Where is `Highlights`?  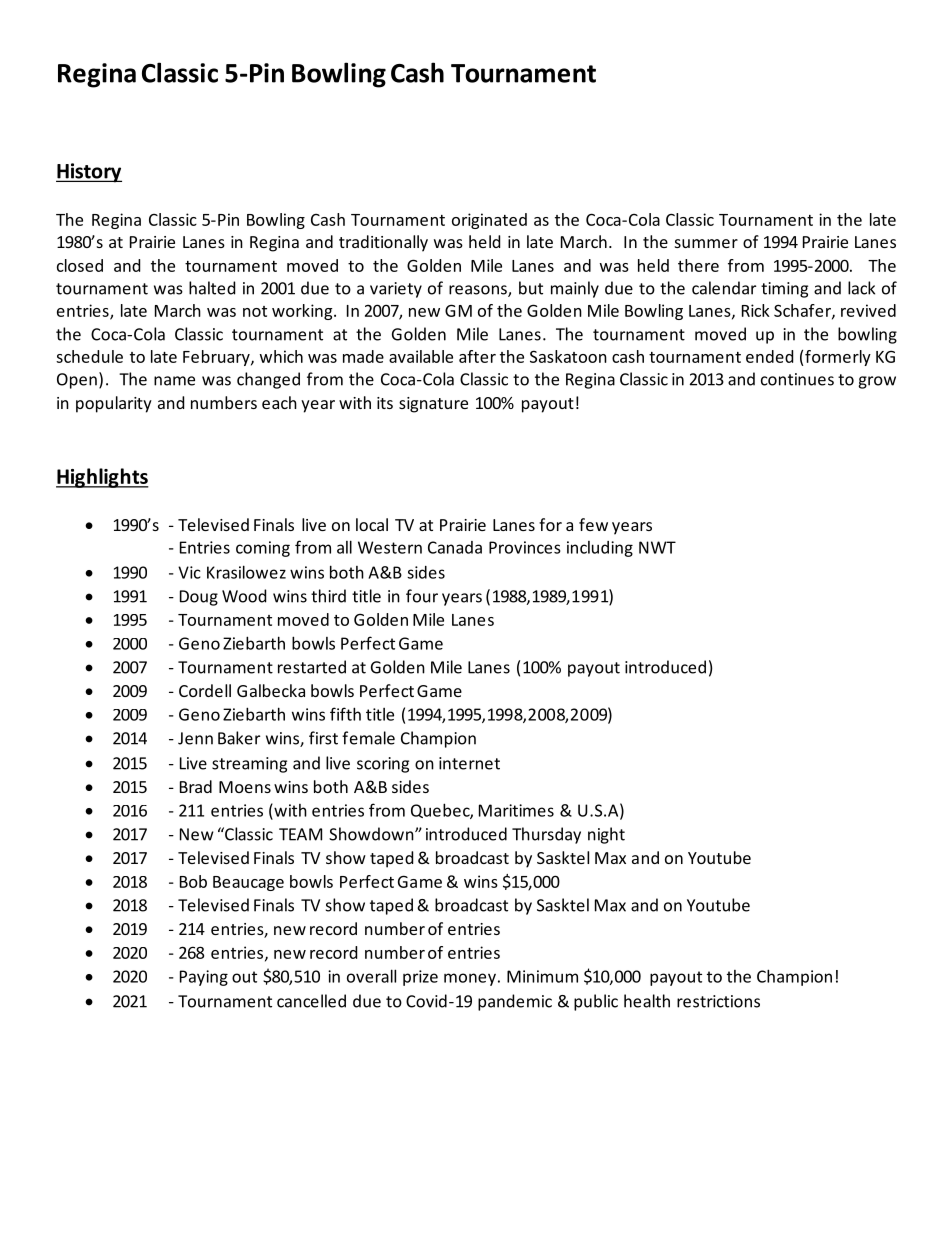
Highlights is located at coordinates (102, 478).
